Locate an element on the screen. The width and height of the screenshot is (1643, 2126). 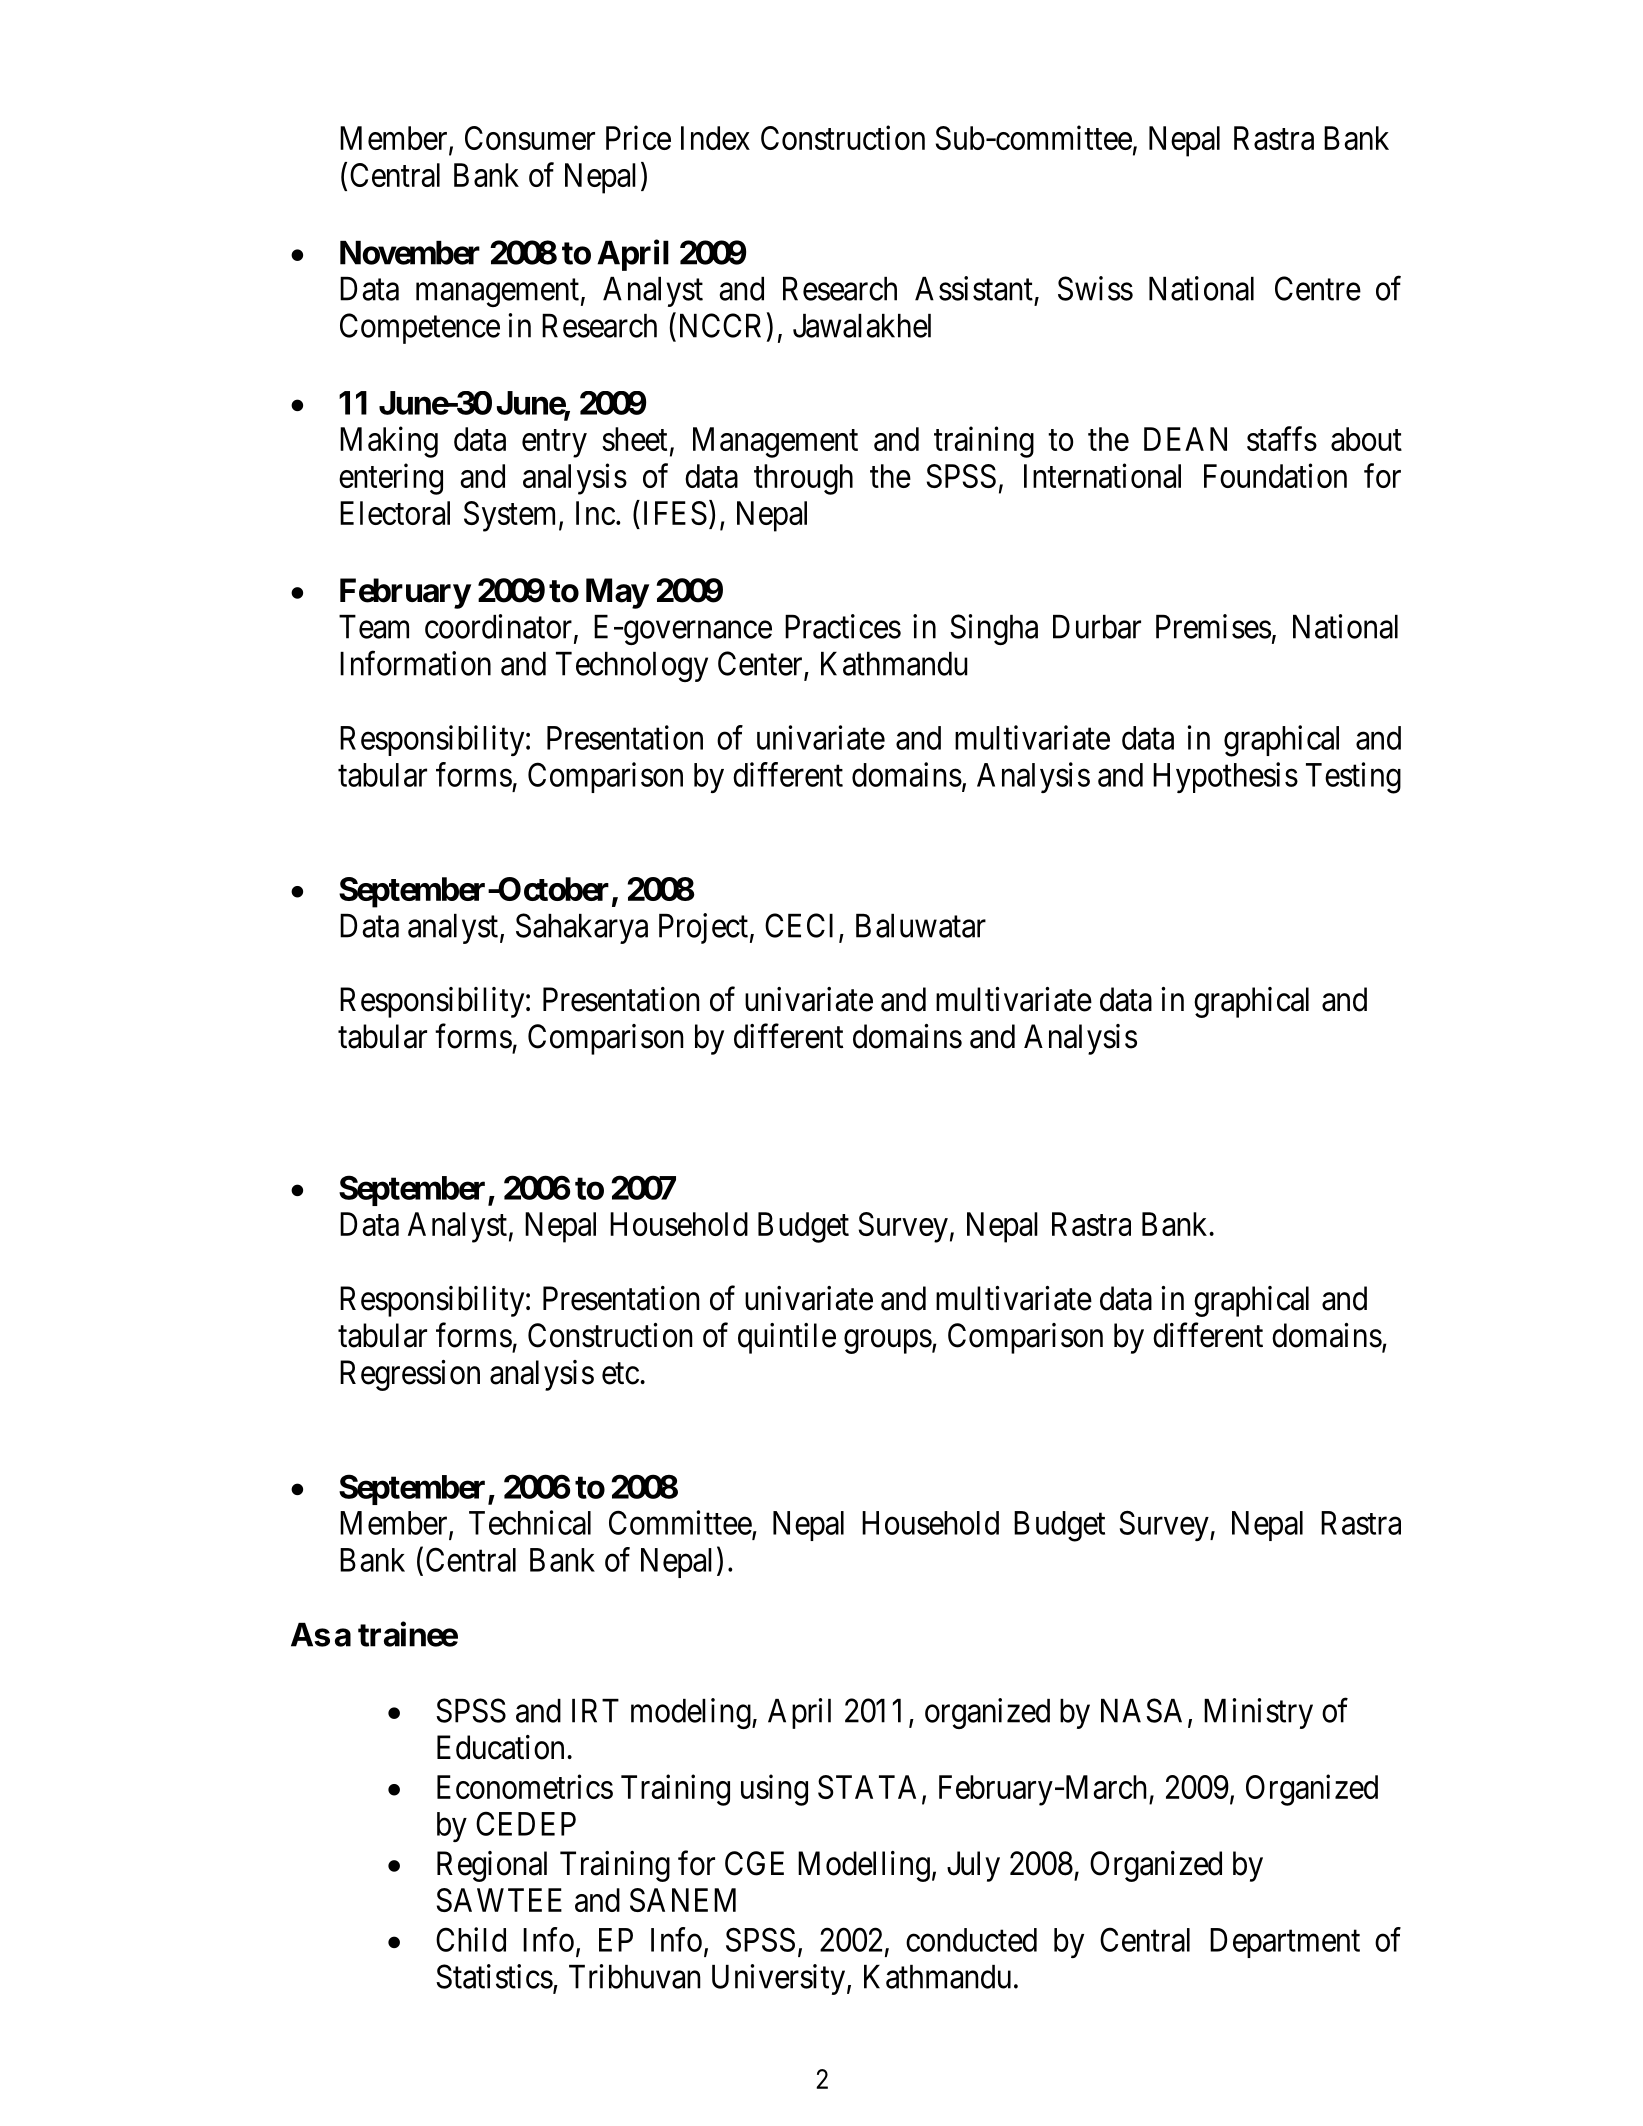
Child is located at coordinates (471, 1939).
